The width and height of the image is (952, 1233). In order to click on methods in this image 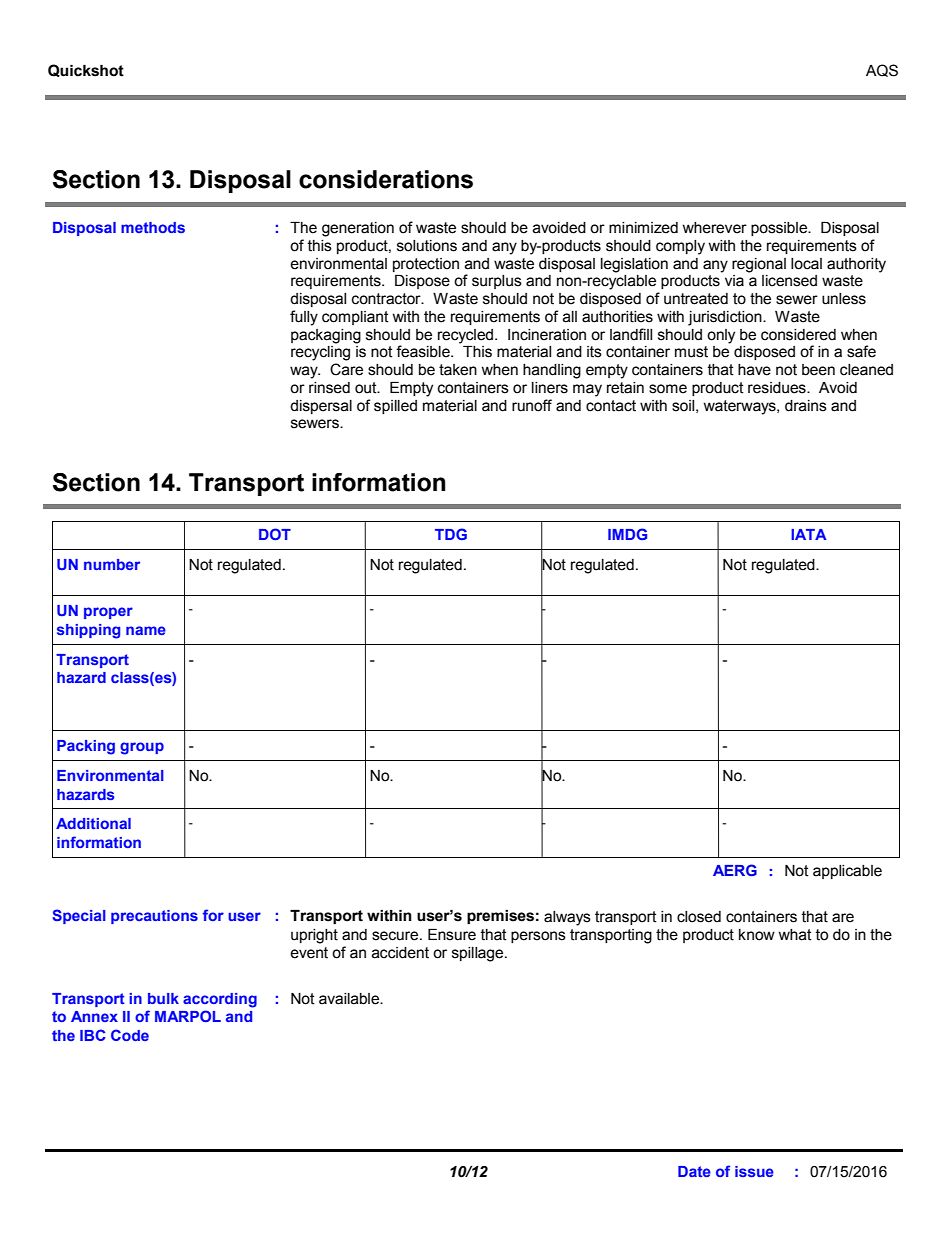, I will do `click(153, 227)`.
